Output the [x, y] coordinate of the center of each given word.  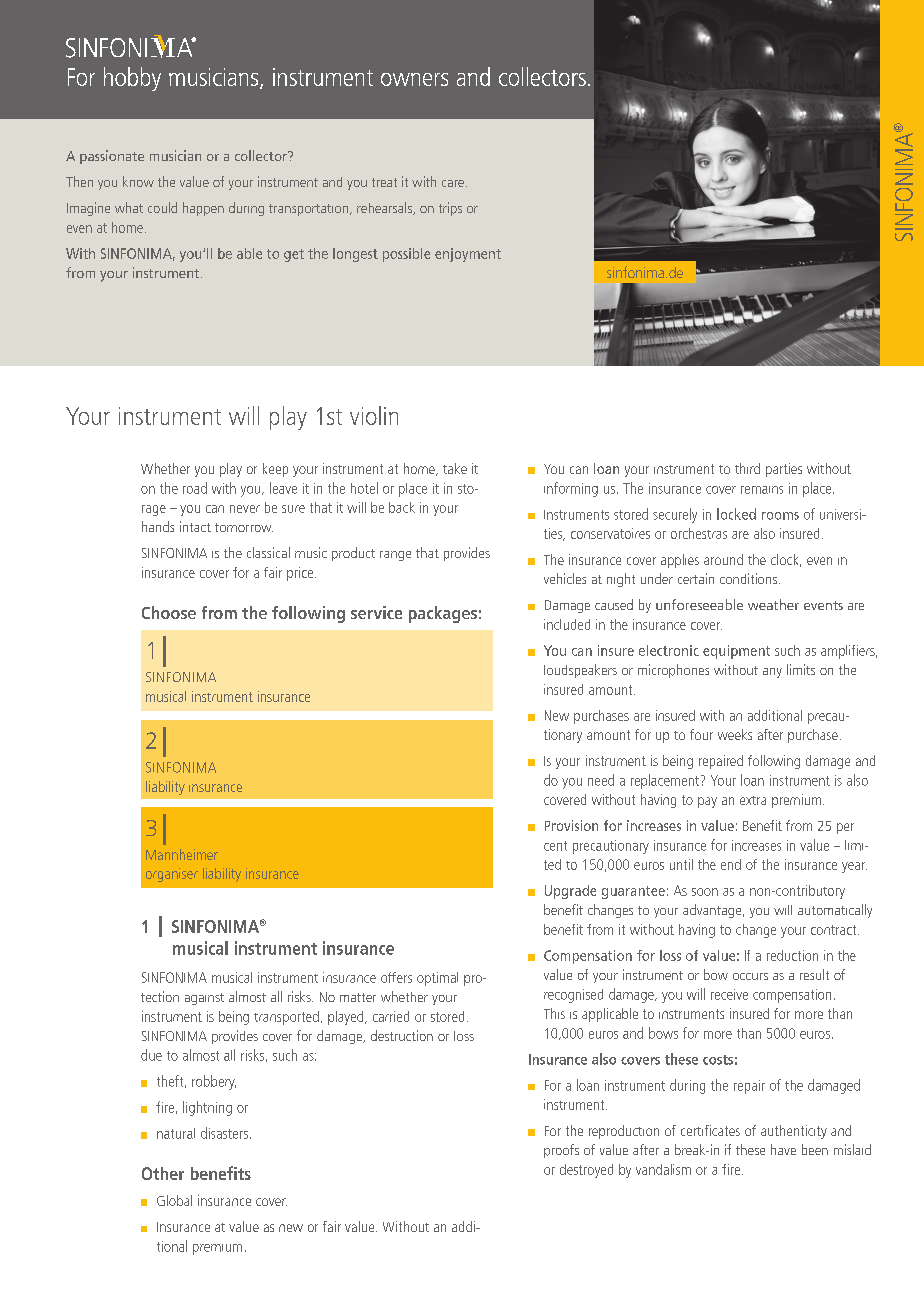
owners [414, 79]
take [455, 468]
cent [555, 846]
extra [753, 800]
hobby [132, 79]
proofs [561, 1151]
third [747, 468]
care [453, 183]
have [783, 1149]
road [195, 488]
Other [163, 1173]
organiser [172, 875]
